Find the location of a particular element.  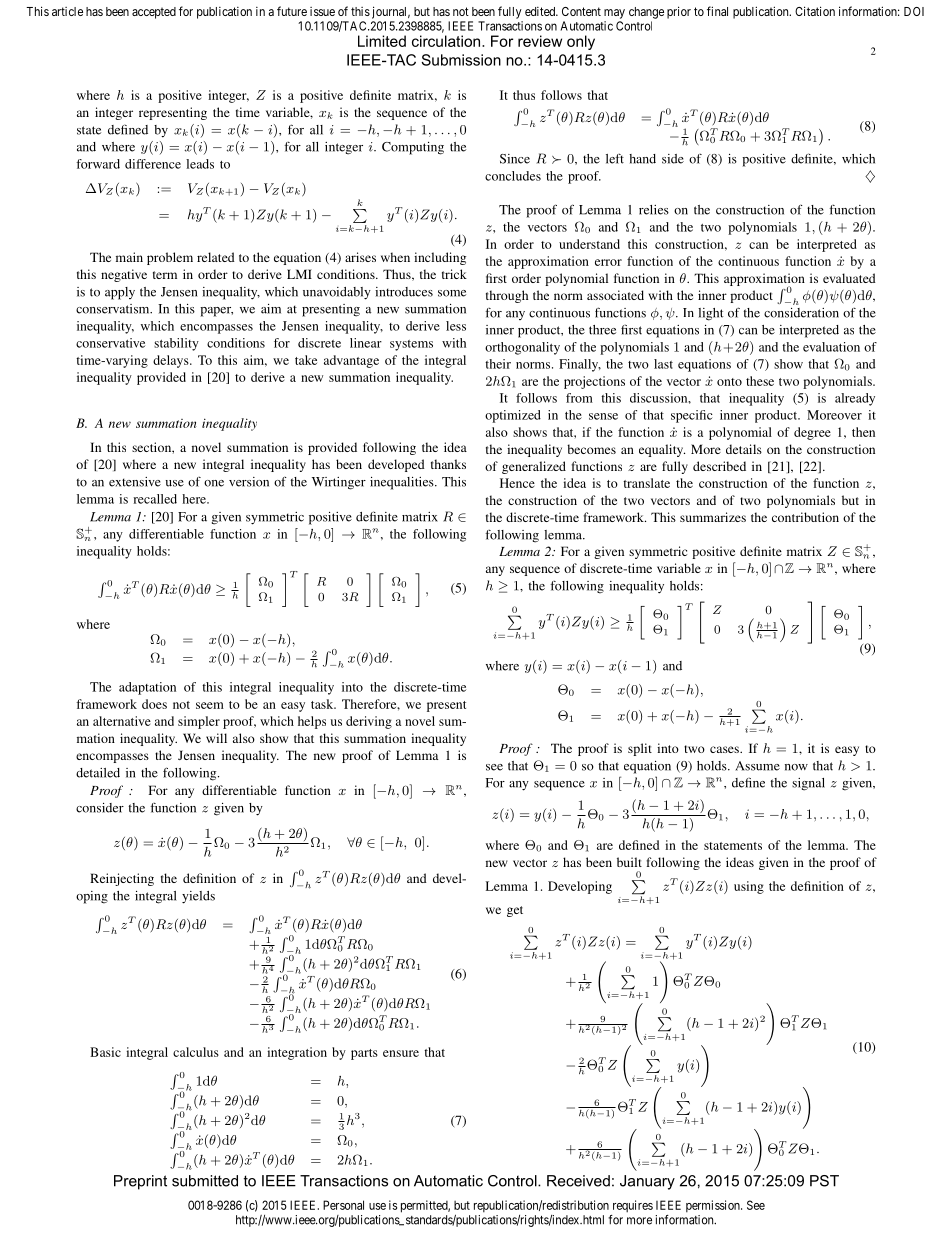

Citation is located at coordinates (815, 11).
